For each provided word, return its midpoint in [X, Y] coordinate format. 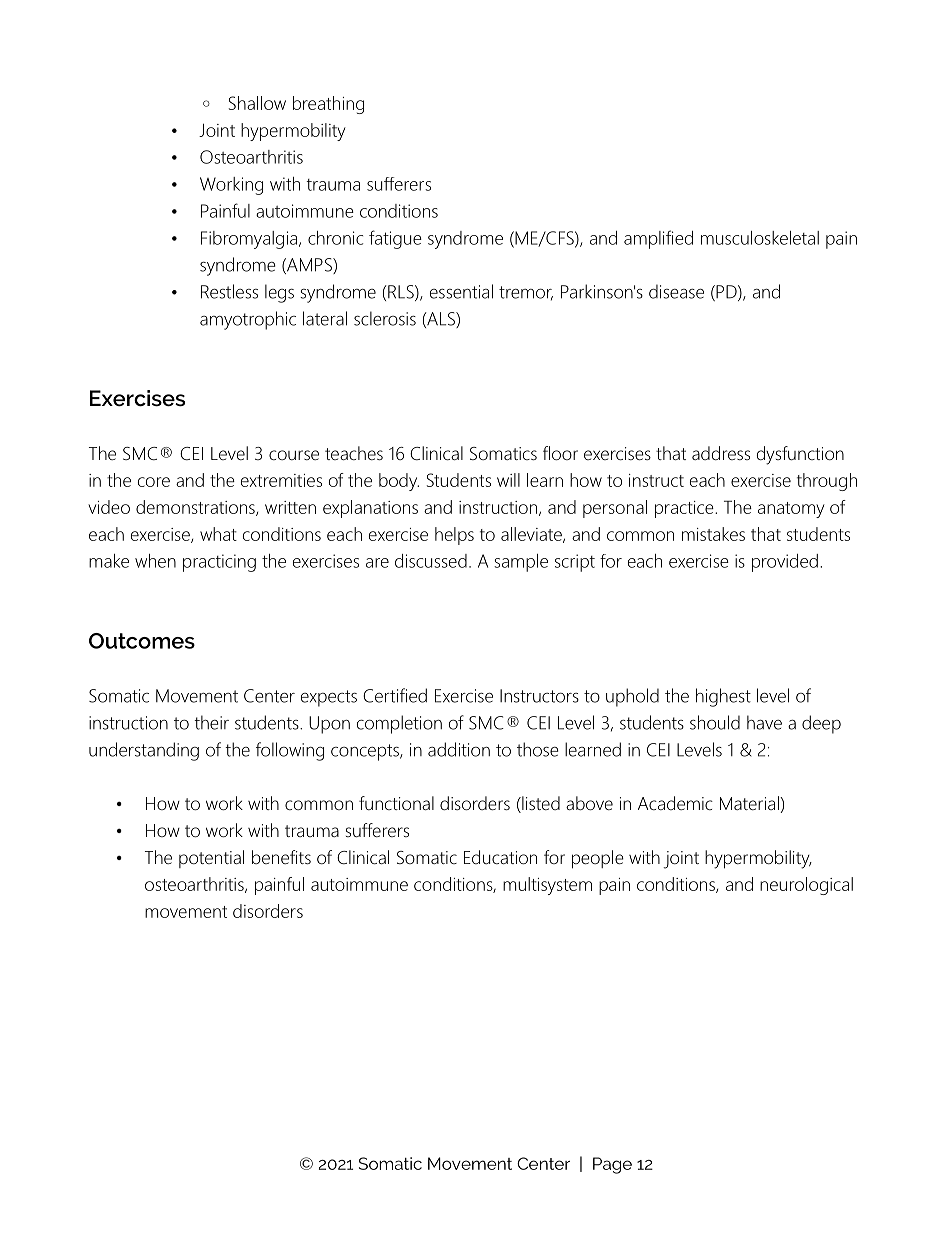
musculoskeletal [760, 238]
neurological [806, 886]
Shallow [257, 103]
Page [612, 1165]
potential [211, 859]
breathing [328, 105]
